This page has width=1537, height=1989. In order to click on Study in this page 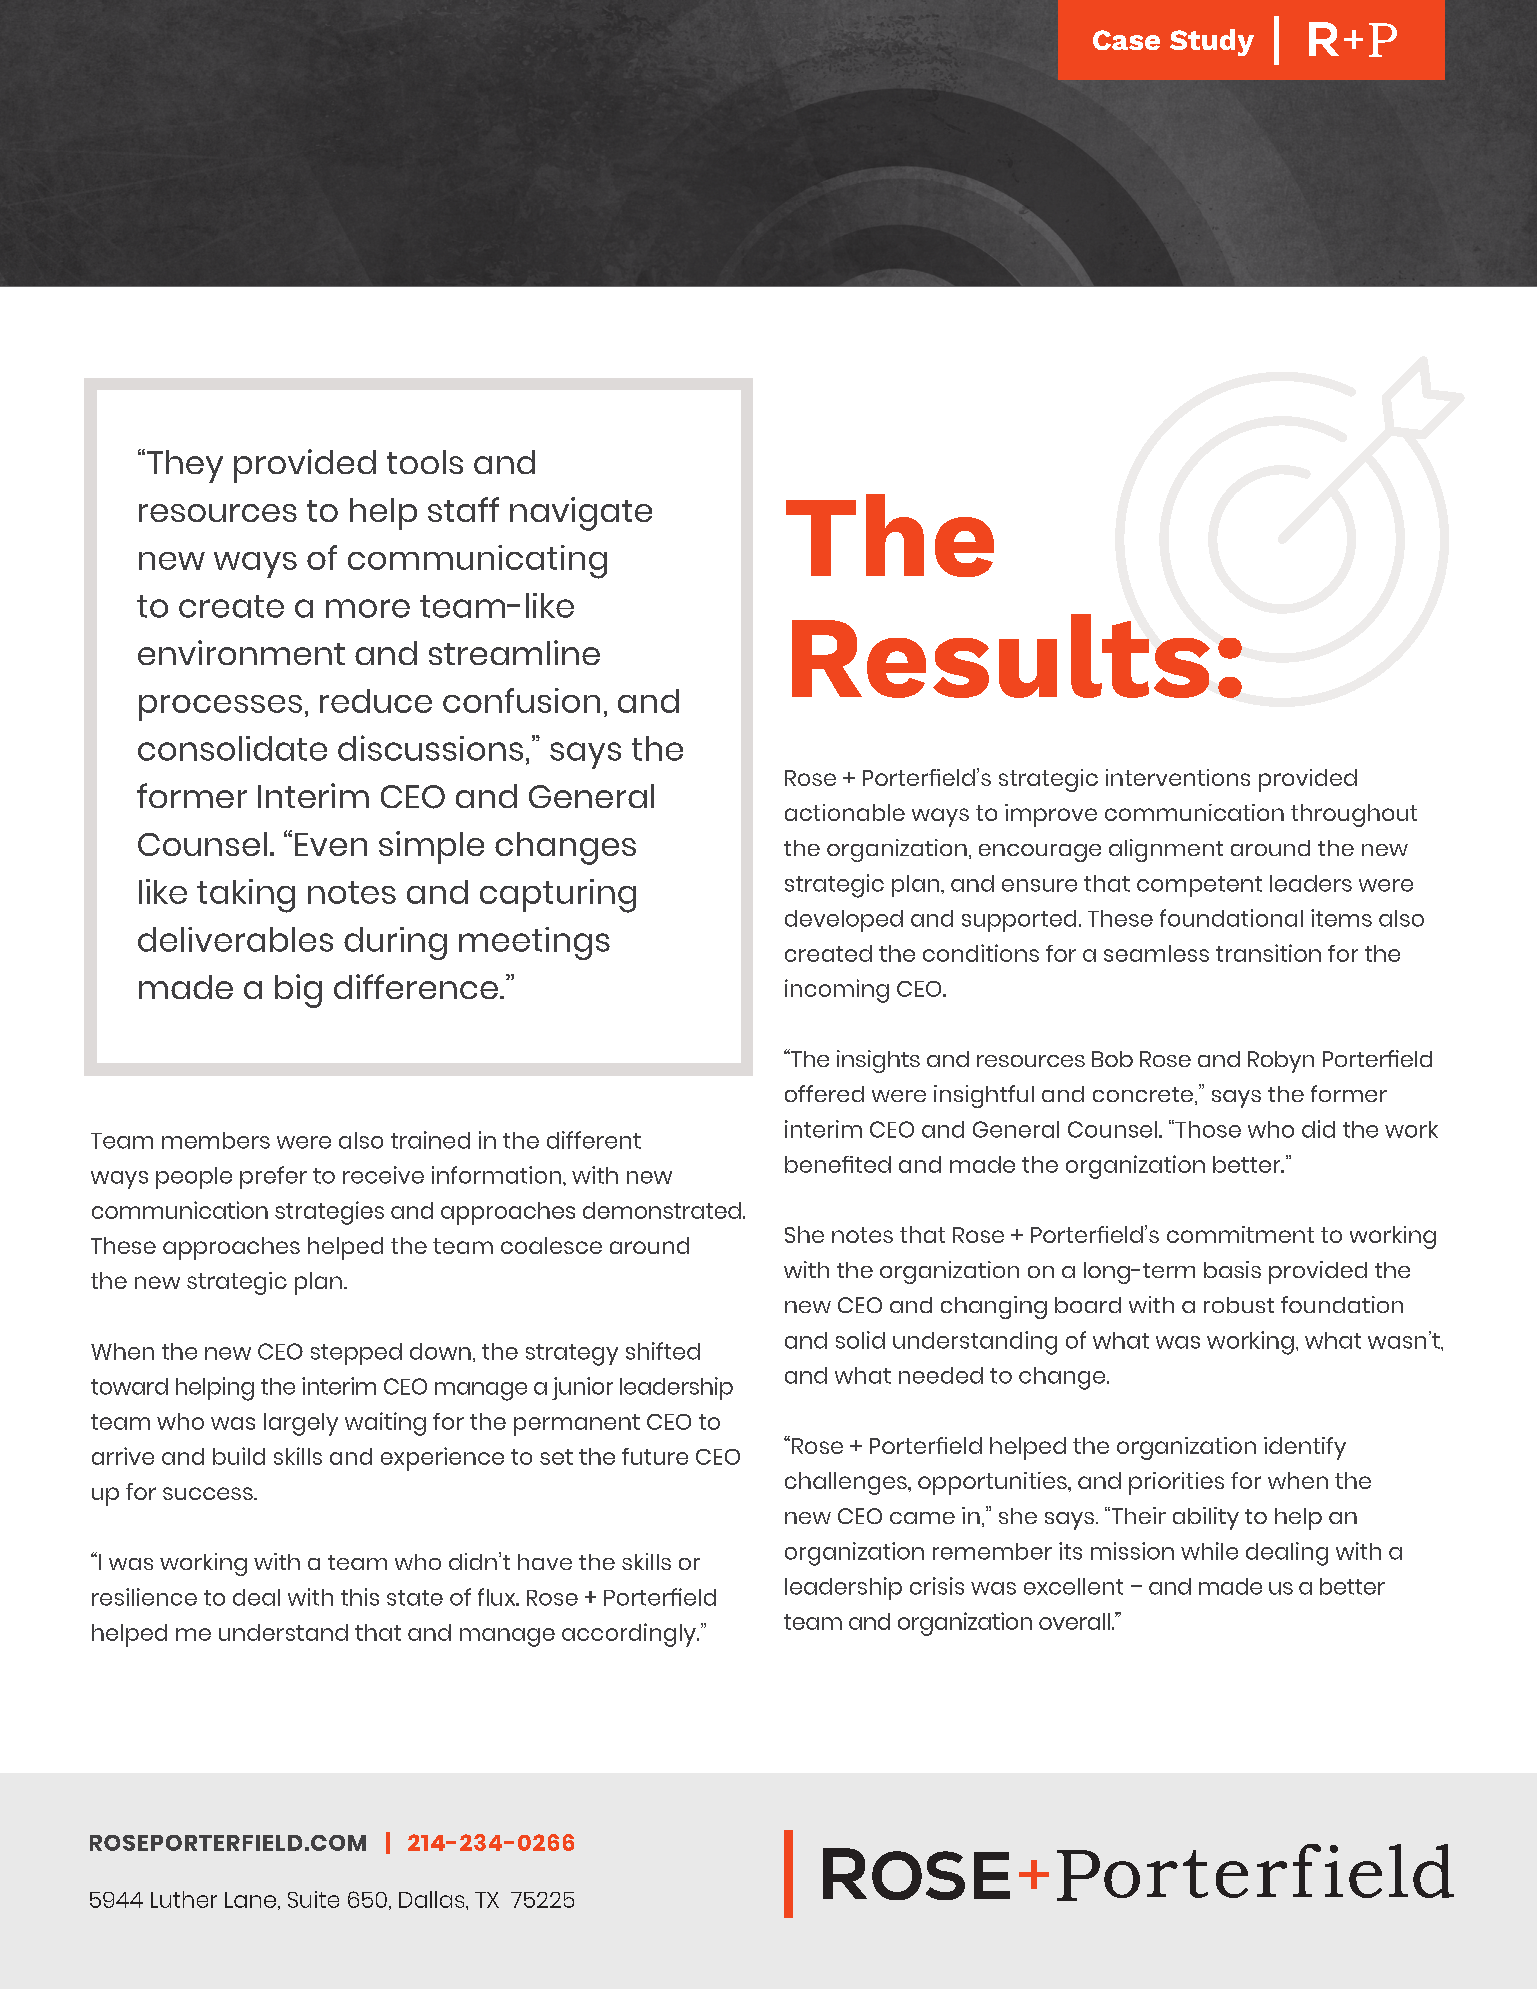, I will do `click(1212, 42)`.
